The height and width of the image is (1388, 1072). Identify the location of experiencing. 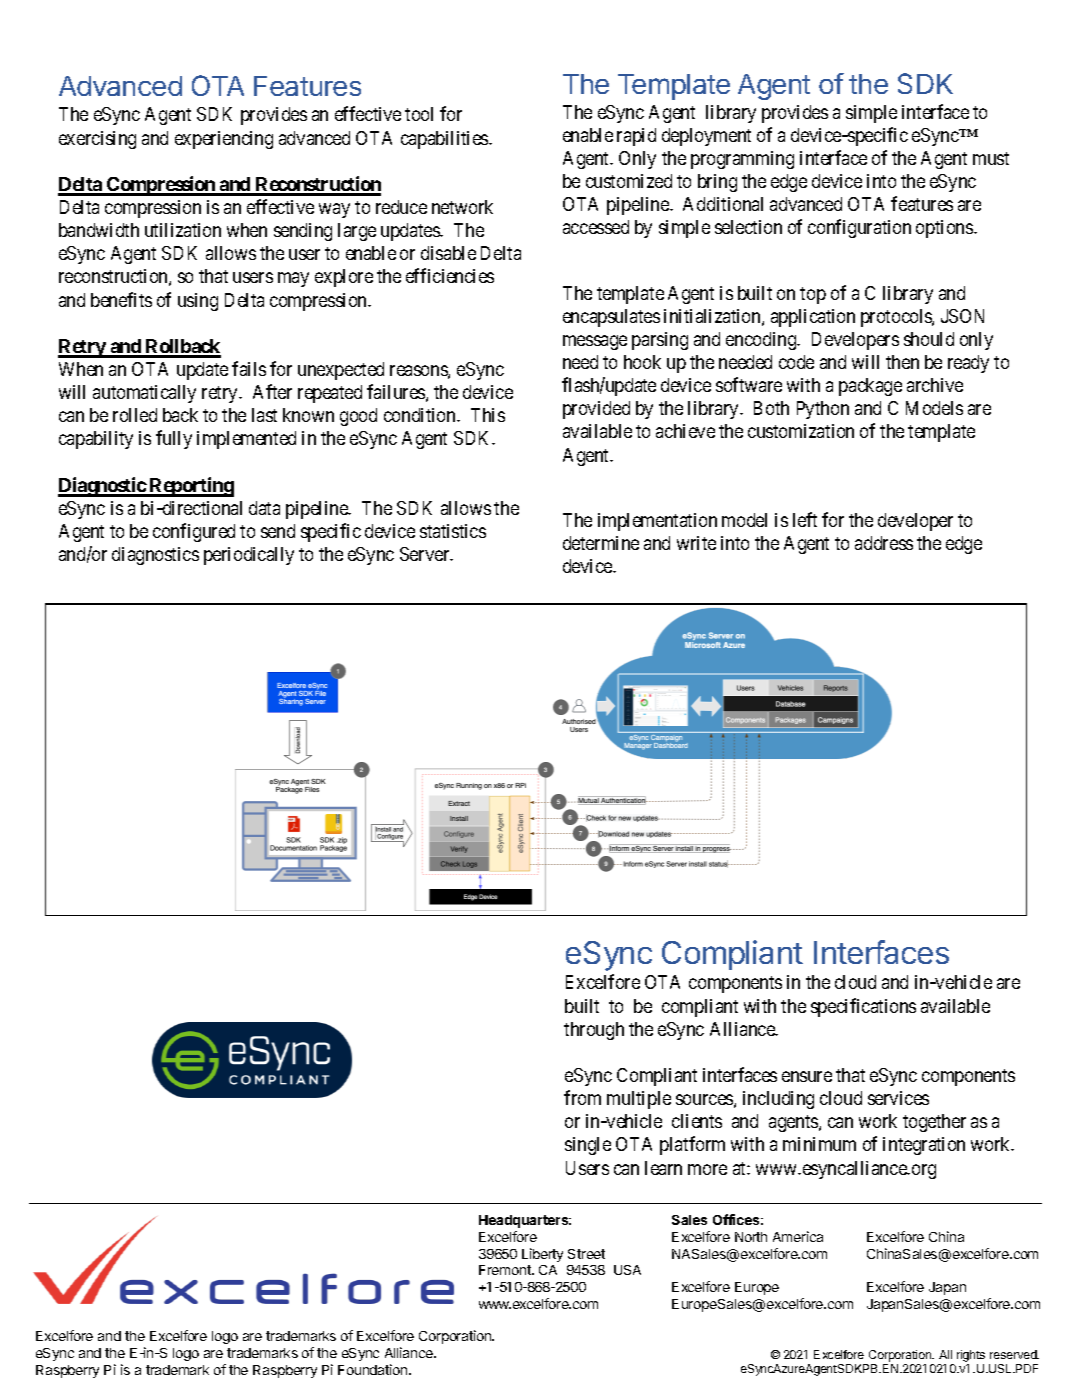
(224, 140).
